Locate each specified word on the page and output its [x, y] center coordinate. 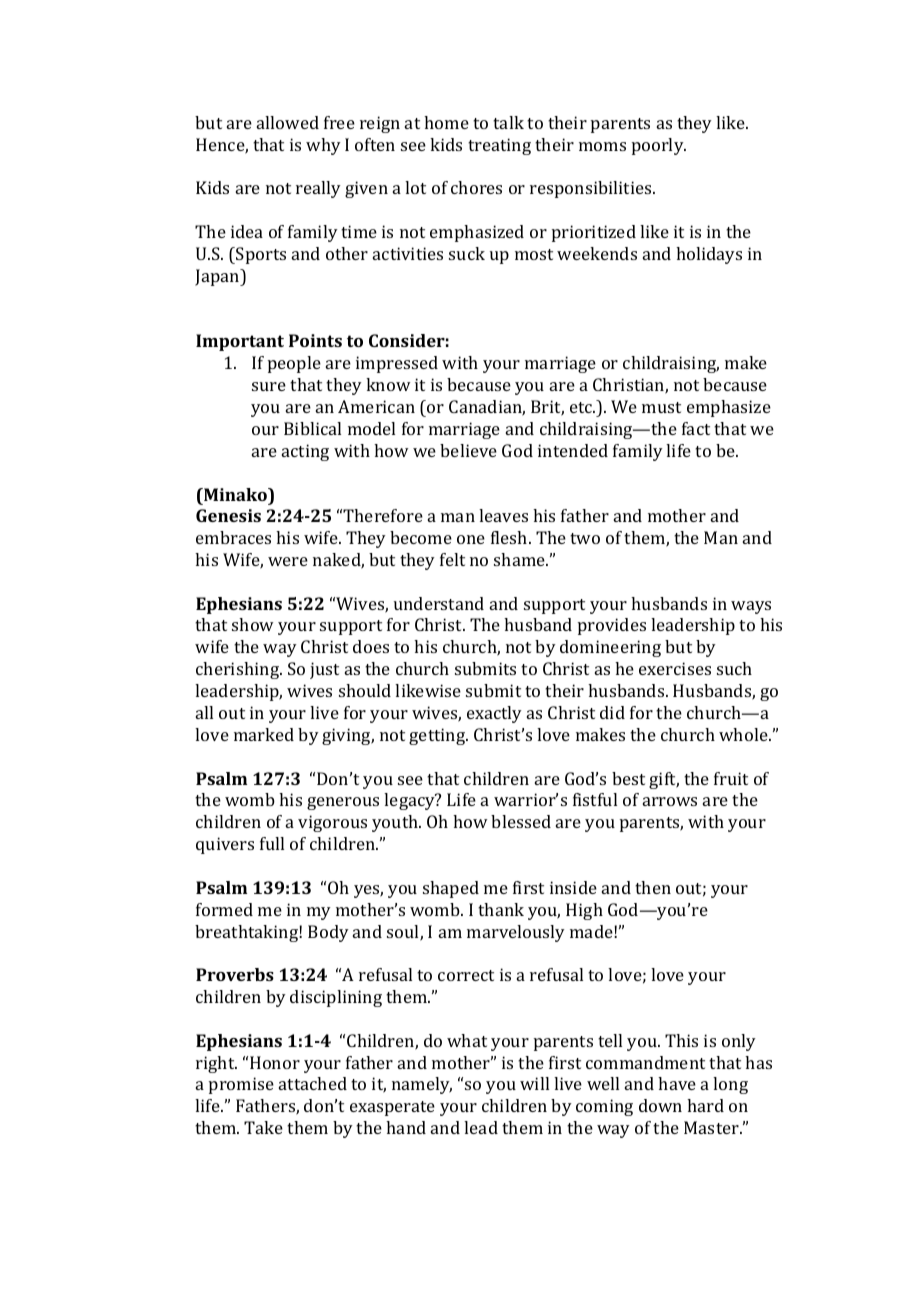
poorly [659, 146]
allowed [288, 122]
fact [696, 428]
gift [664, 780]
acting [305, 452]
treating [499, 146]
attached [313, 1083]
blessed [521, 821]
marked [264, 734]
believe [468, 450]
